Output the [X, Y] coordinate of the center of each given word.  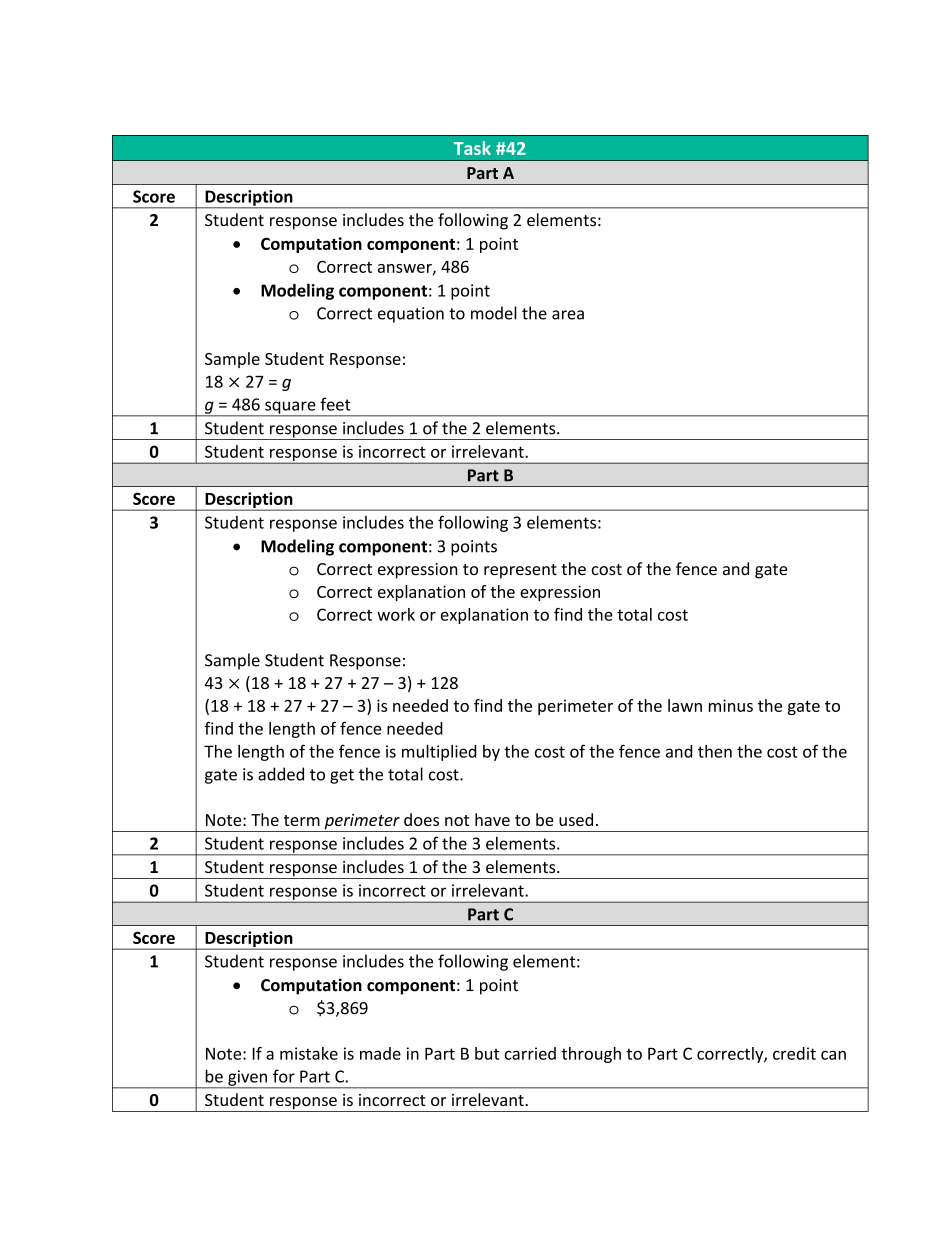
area [568, 315]
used [576, 819]
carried [530, 1053]
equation [411, 315]
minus [731, 705]
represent [520, 571]
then [715, 751]
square [290, 408]
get [342, 776]
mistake [309, 1053]
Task [472, 148]
